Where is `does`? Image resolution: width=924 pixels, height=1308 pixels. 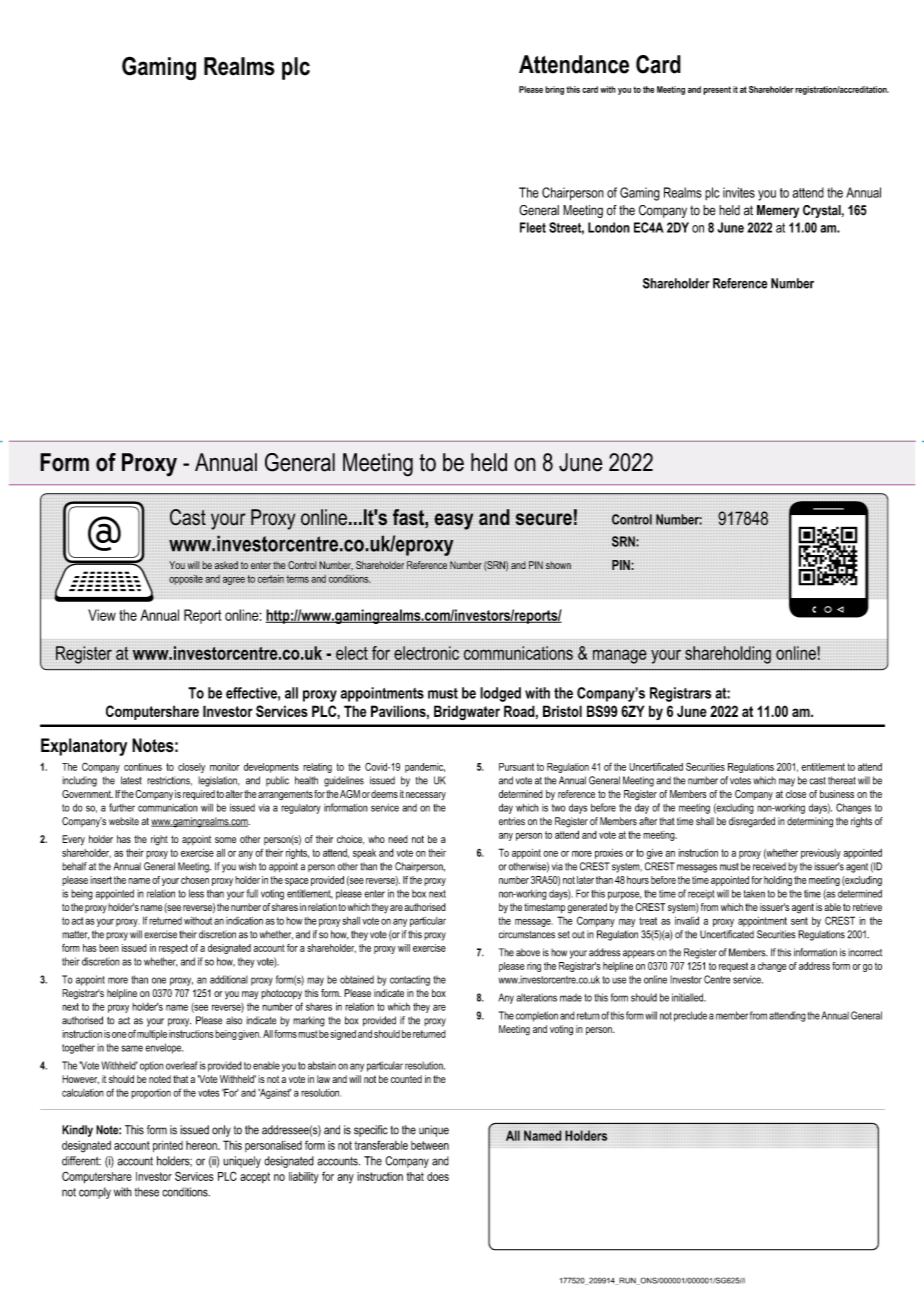 does is located at coordinates (438, 1176).
